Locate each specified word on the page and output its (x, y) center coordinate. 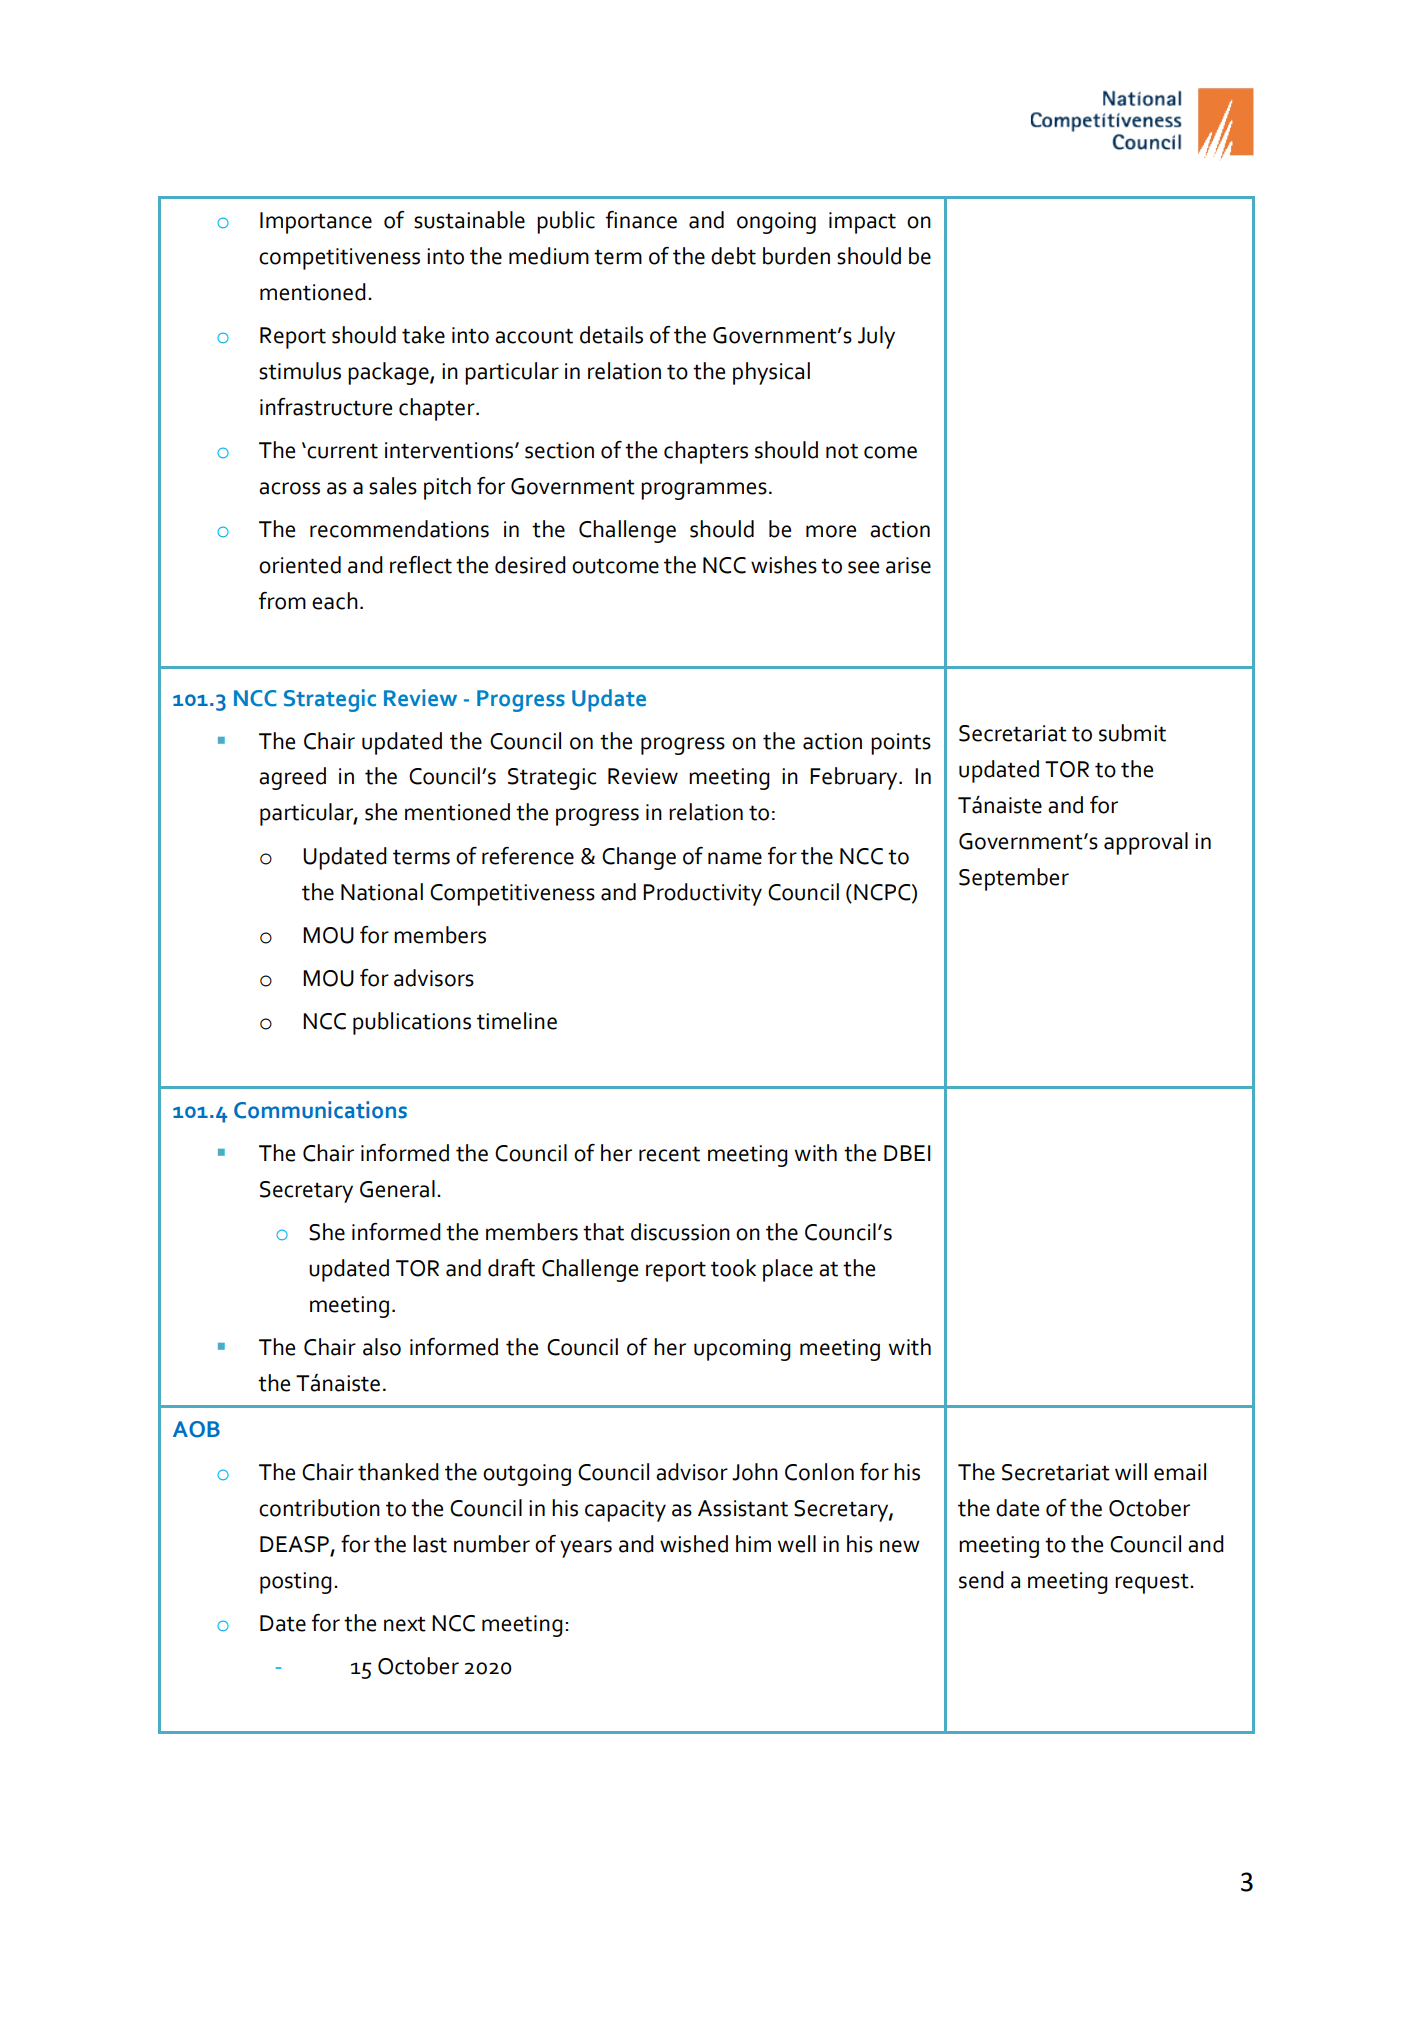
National (382, 892)
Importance (316, 223)
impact (862, 223)
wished (694, 1544)
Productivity (702, 894)
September (1014, 879)
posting (296, 1583)
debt (733, 256)
